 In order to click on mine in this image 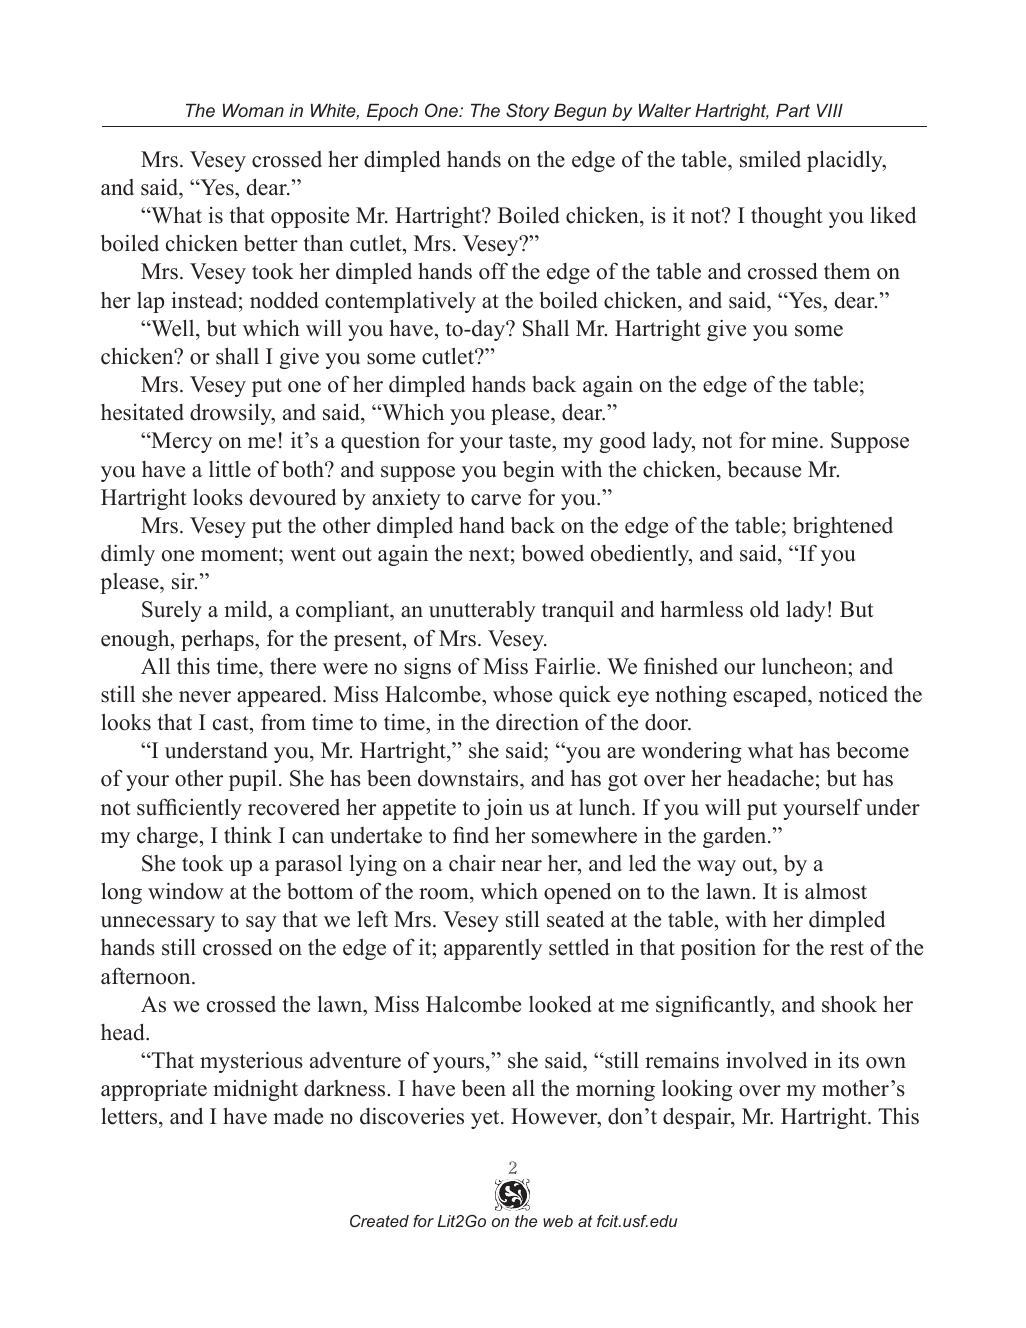, I will do `click(795, 440)`.
